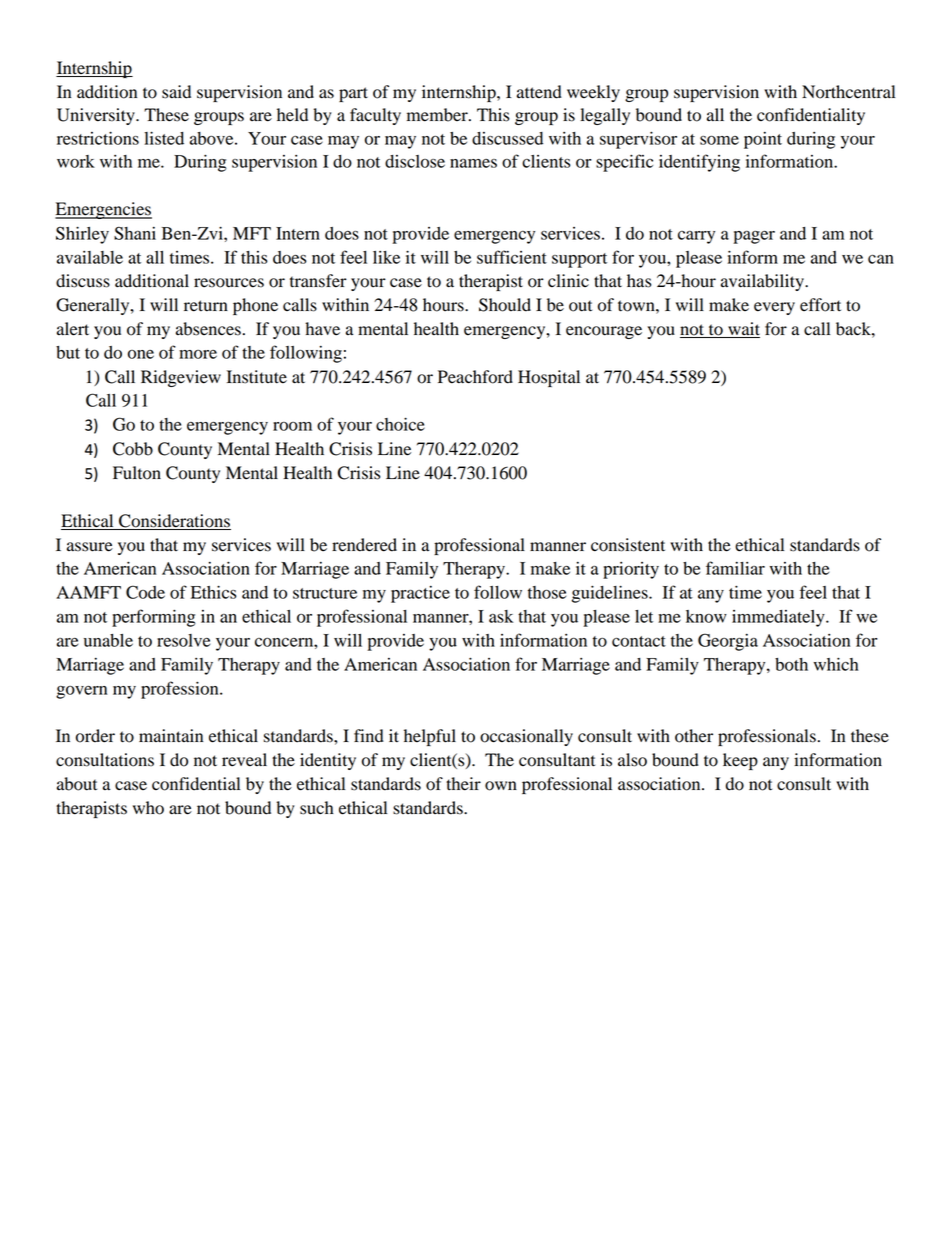  What do you see at coordinates (505, 305) in the image?
I see `Should` at bounding box center [505, 305].
